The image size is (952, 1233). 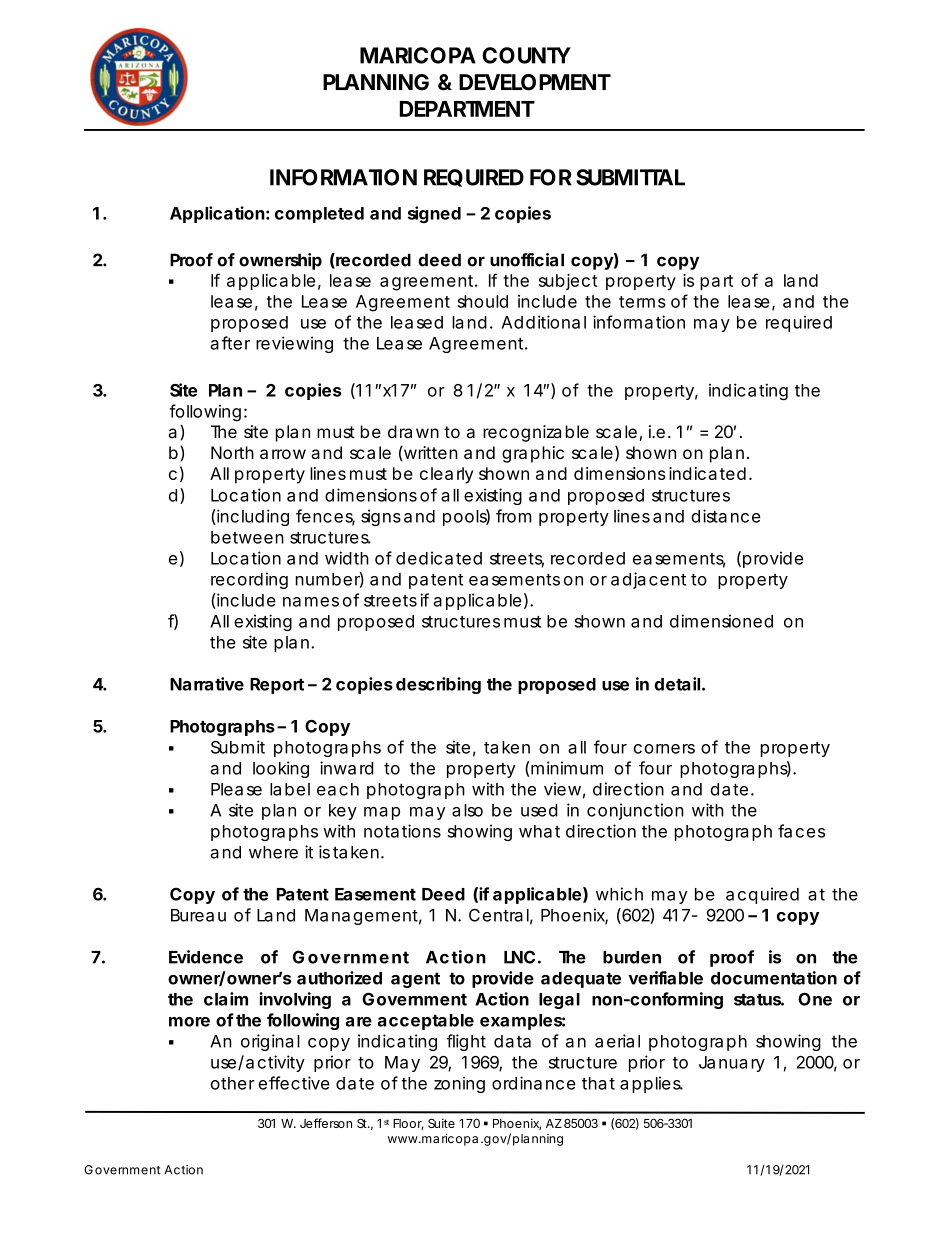 I want to click on should, so click(x=483, y=301).
